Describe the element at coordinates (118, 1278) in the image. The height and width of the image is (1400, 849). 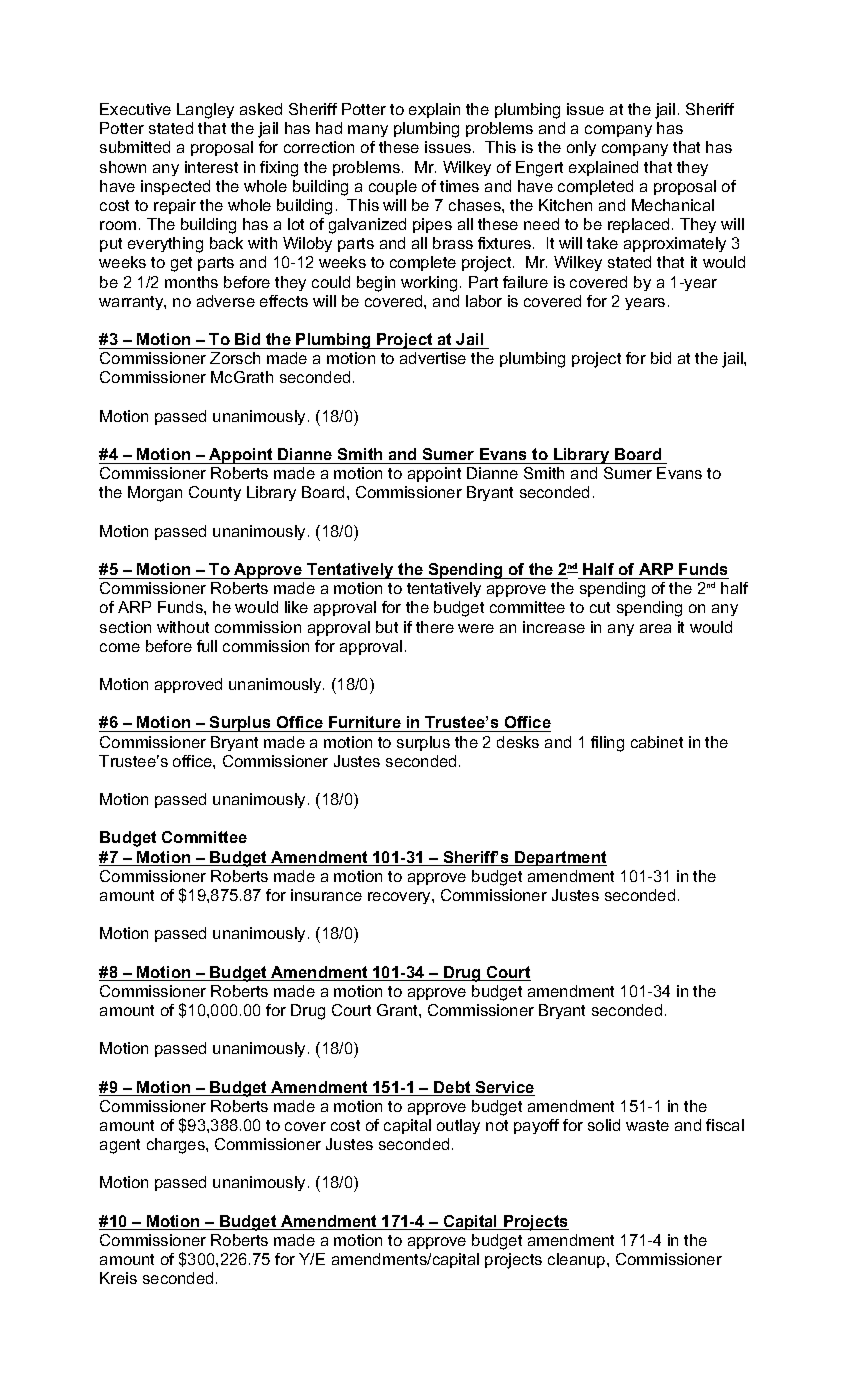
I see `Kreis` at that location.
